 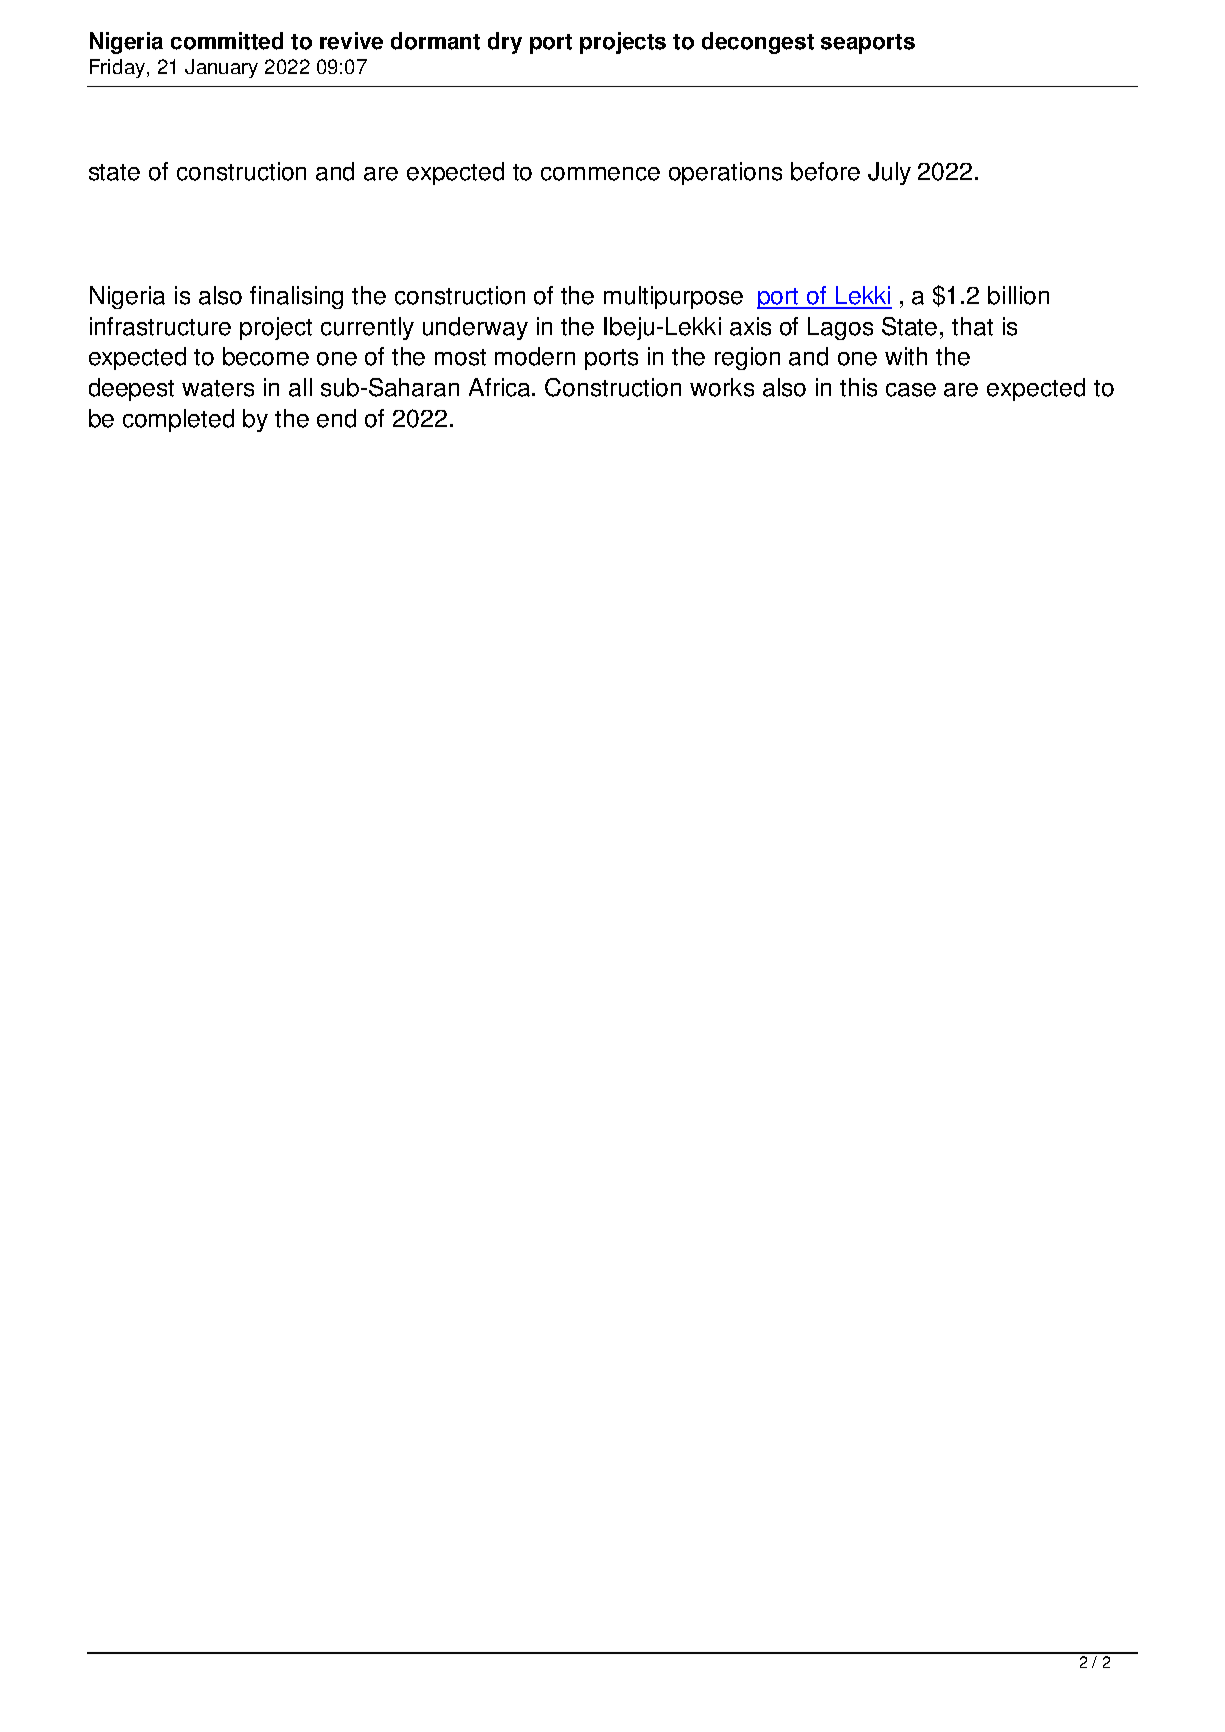 I want to click on that, so click(x=972, y=326).
